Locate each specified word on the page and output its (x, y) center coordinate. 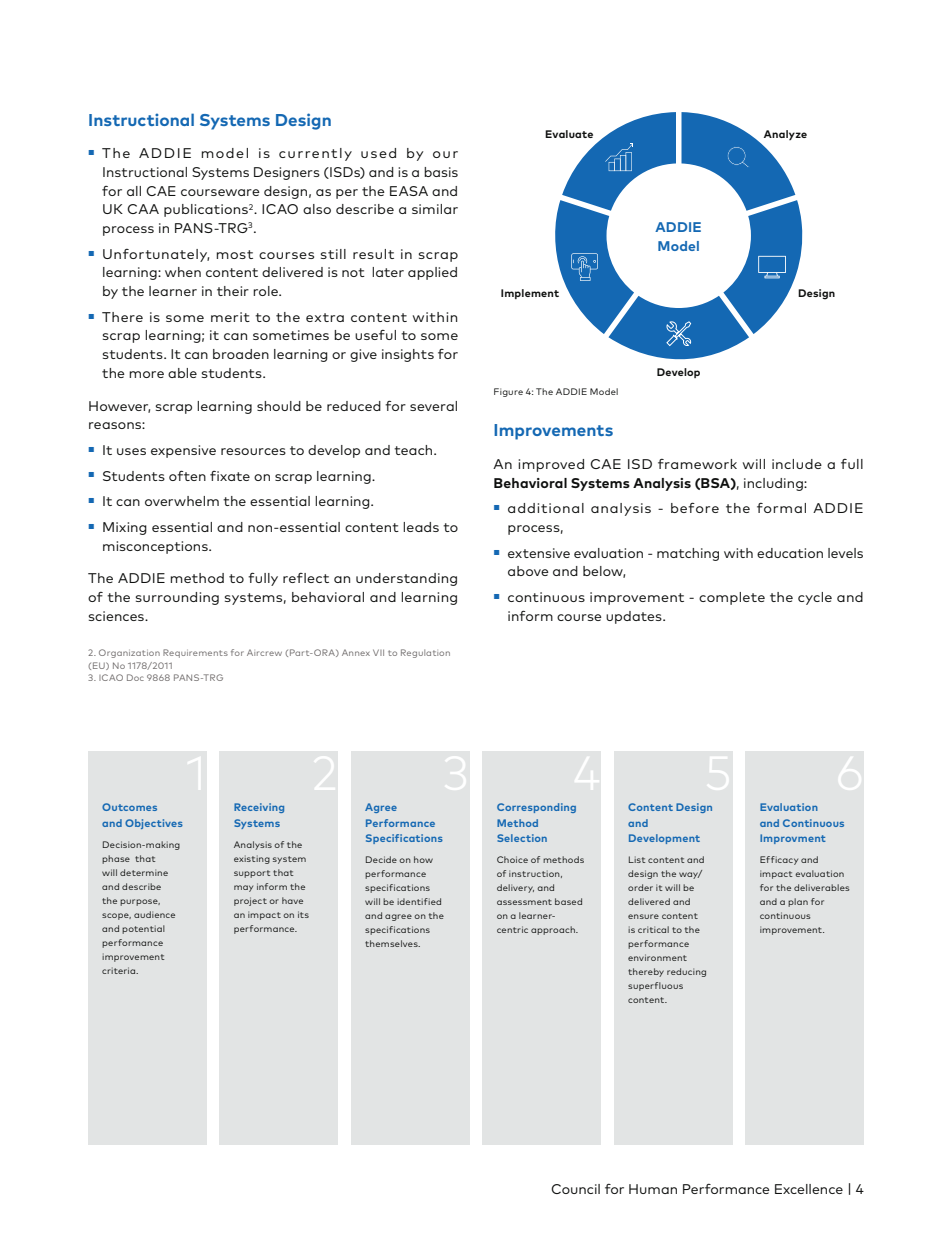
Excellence (809, 1189)
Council (575, 1189)
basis (441, 172)
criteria (120, 970)
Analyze (785, 135)
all (134, 191)
